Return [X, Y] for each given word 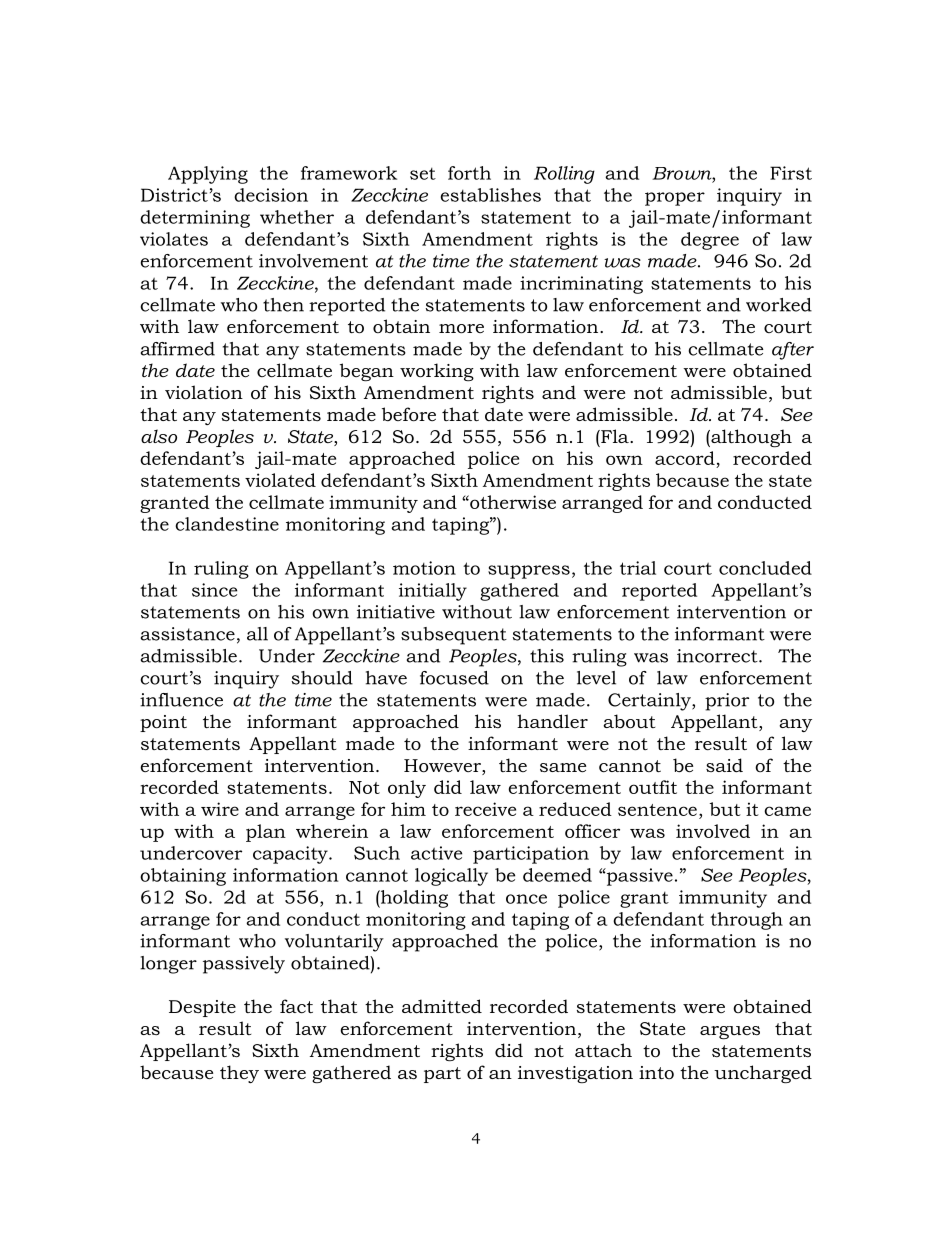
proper [675, 199]
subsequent [454, 636]
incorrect [718, 656]
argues [730, 1032]
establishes [491, 195]
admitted [442, 1006]
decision [271, 195]
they [239, 1074]
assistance [188, 634]
